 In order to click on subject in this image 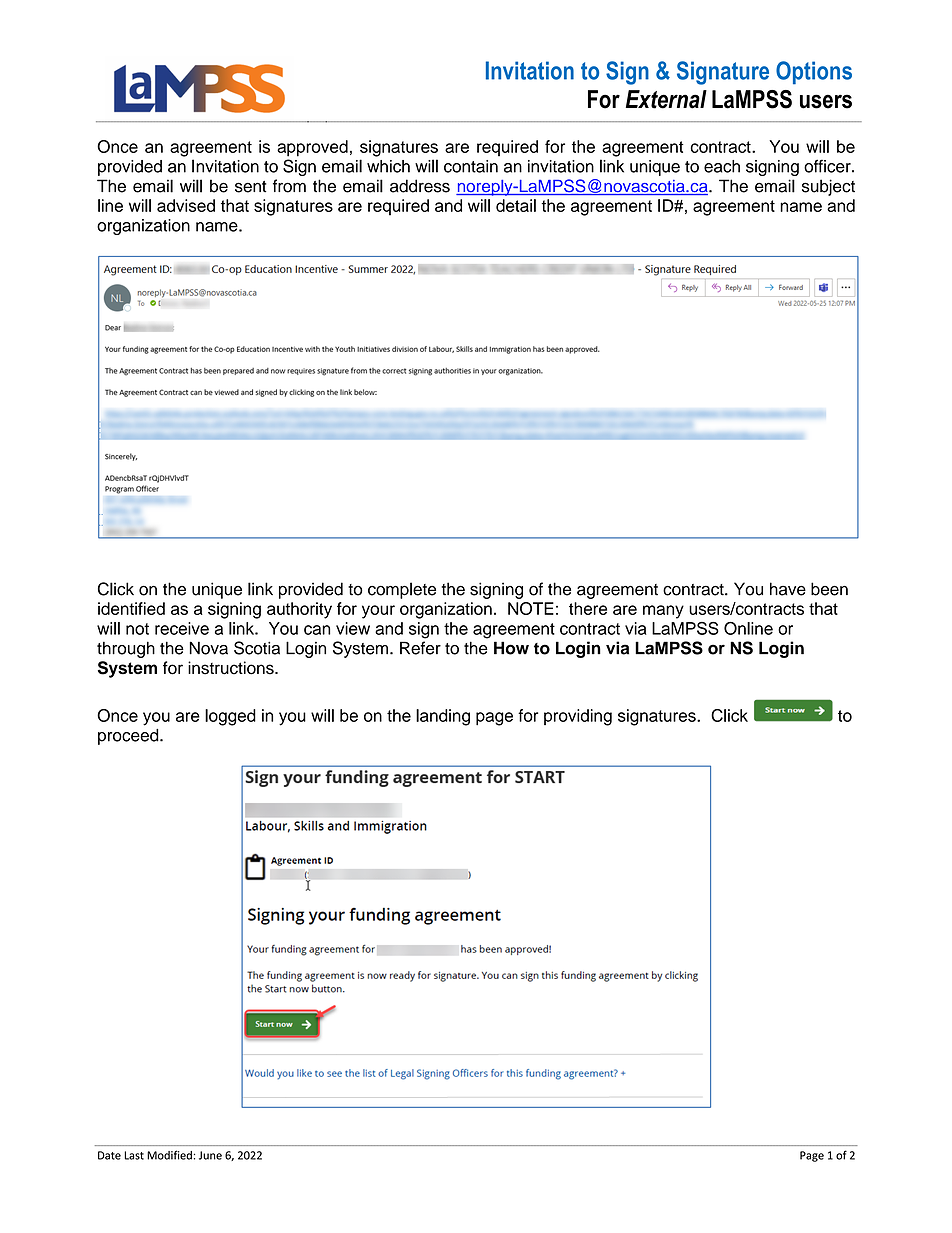, I will do `click(828, 187)`.
